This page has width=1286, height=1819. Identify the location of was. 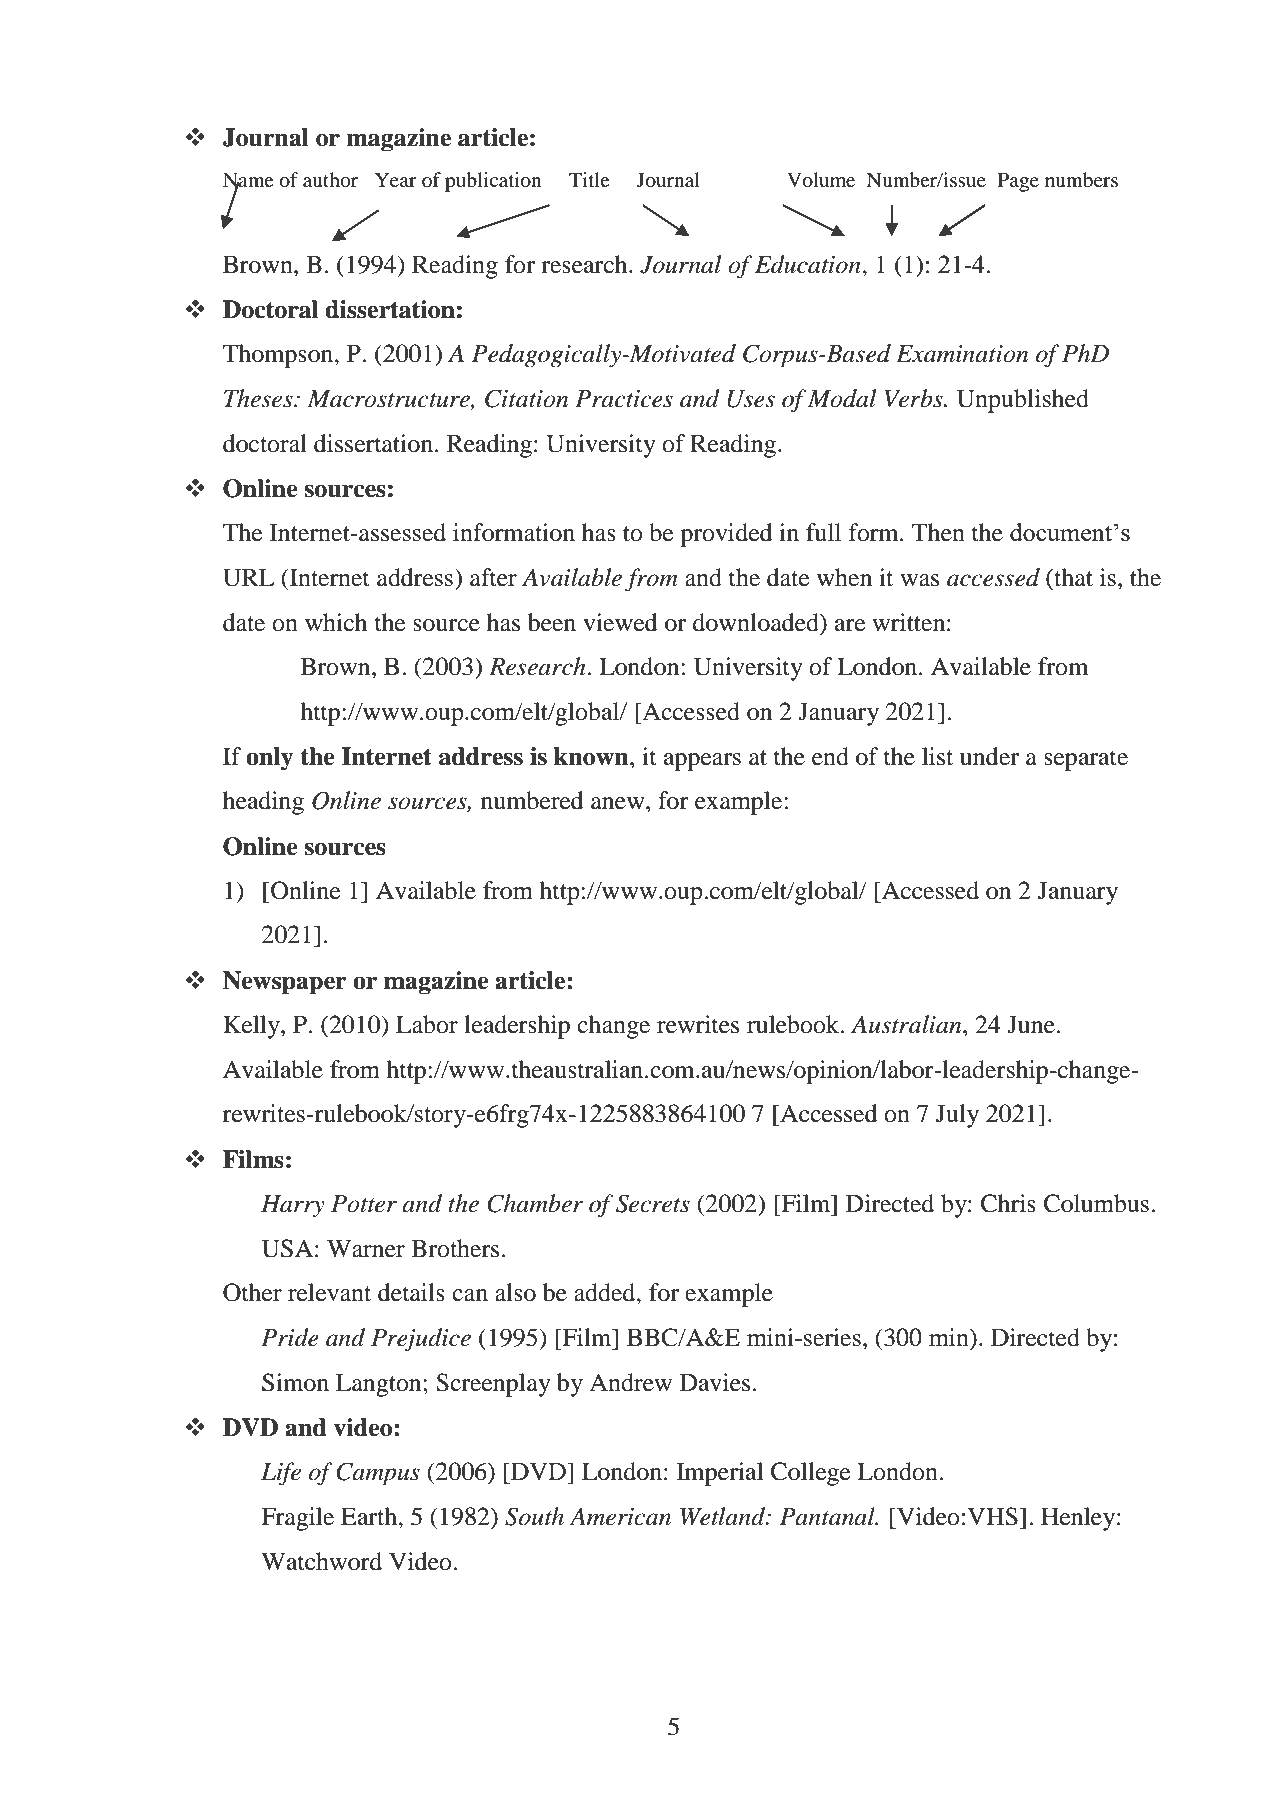
(919, 580).
